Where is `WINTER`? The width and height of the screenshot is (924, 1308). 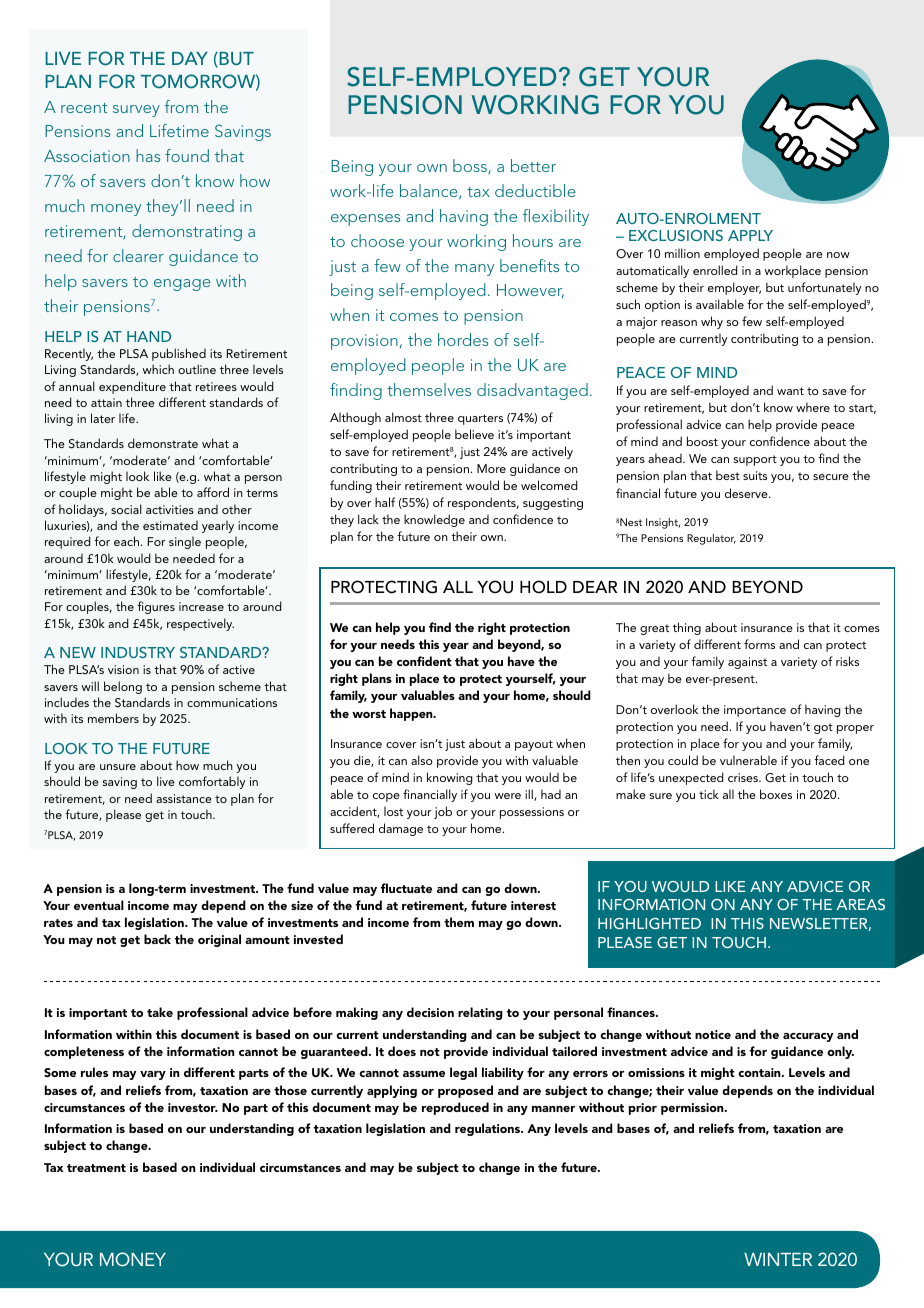
WINTER is located at coordinates (778, 1259).
